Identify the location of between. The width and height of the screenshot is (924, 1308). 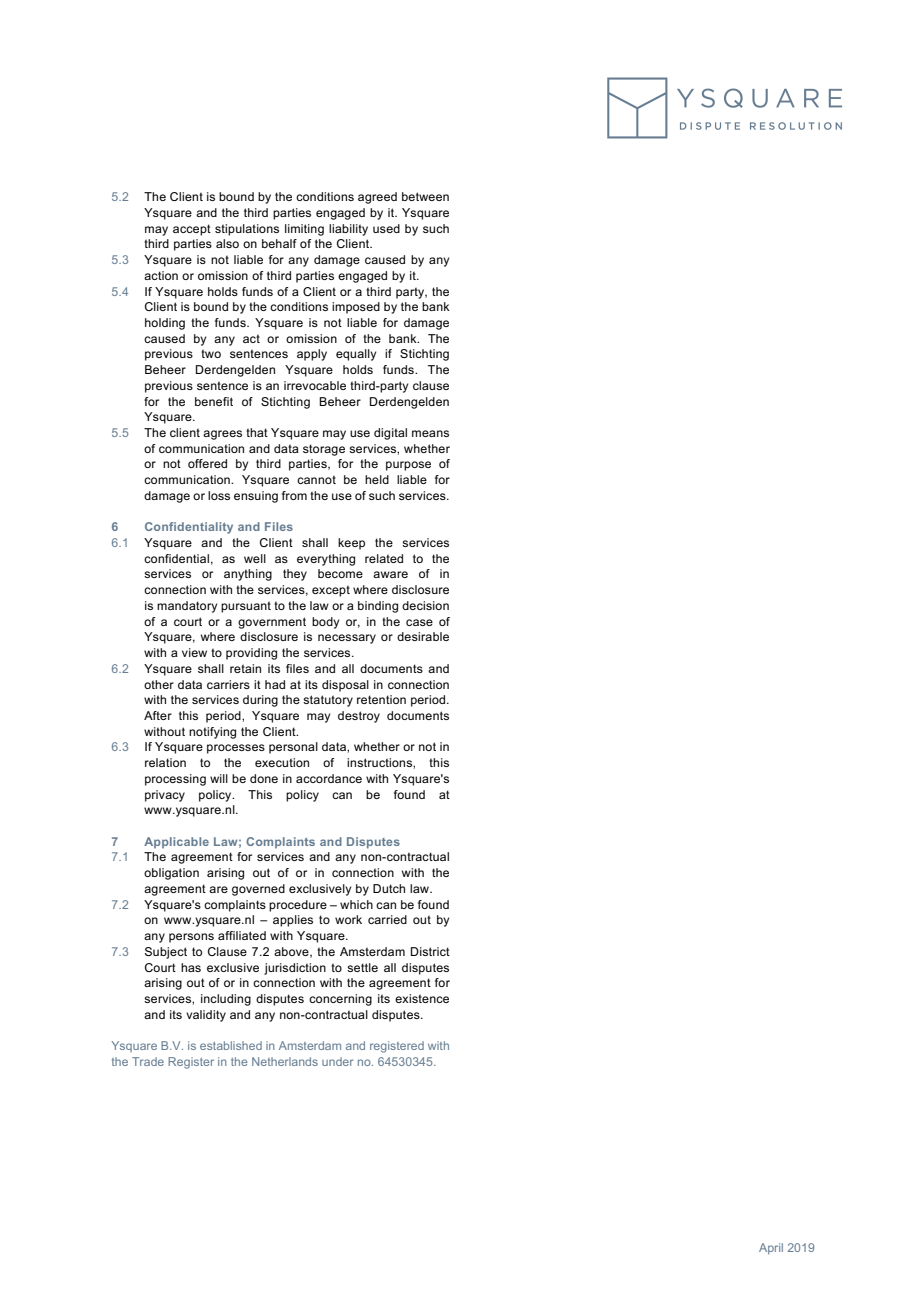
(425, 196).
